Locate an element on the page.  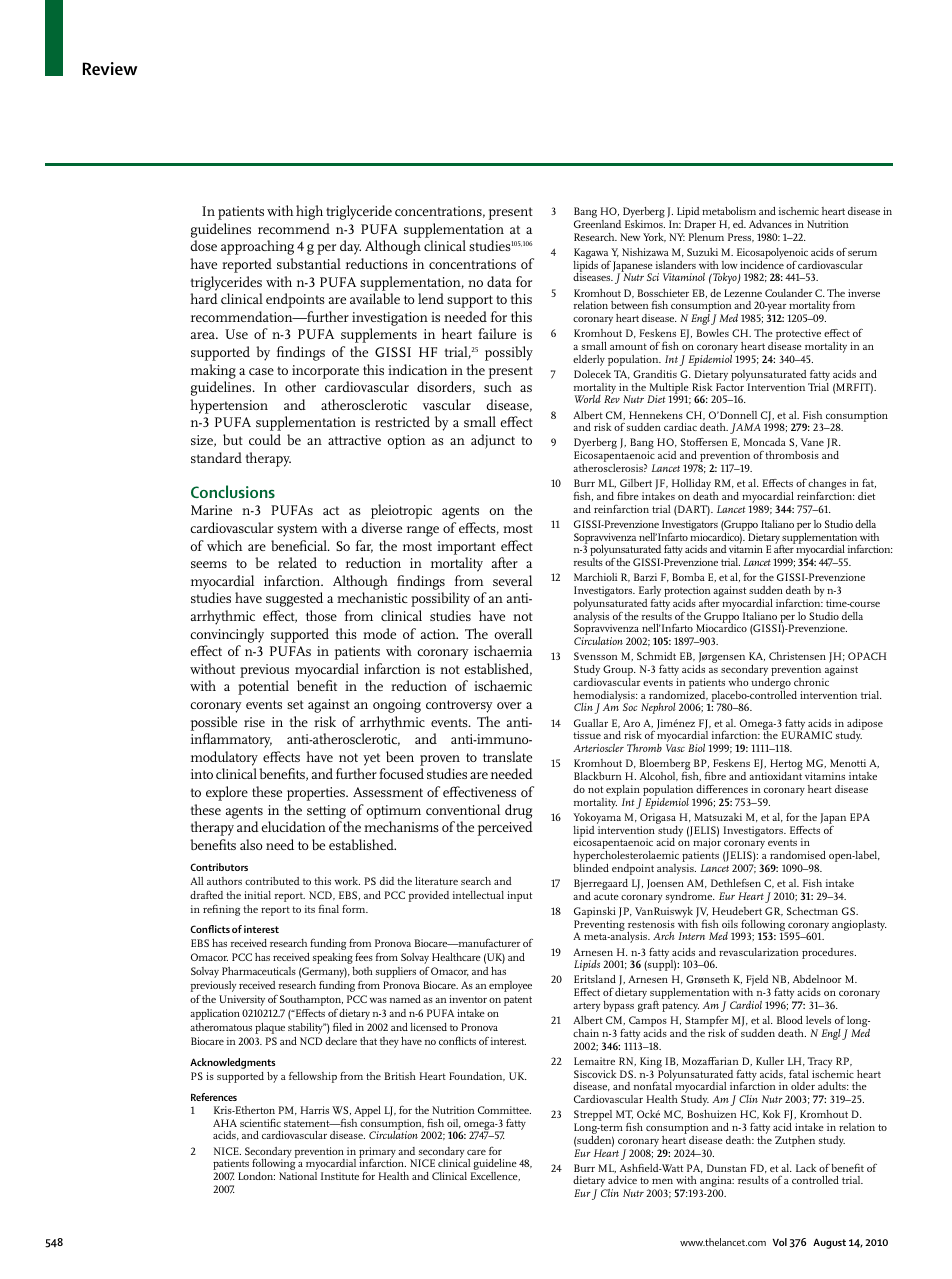
Advances is located at coordinates (770, 224).
